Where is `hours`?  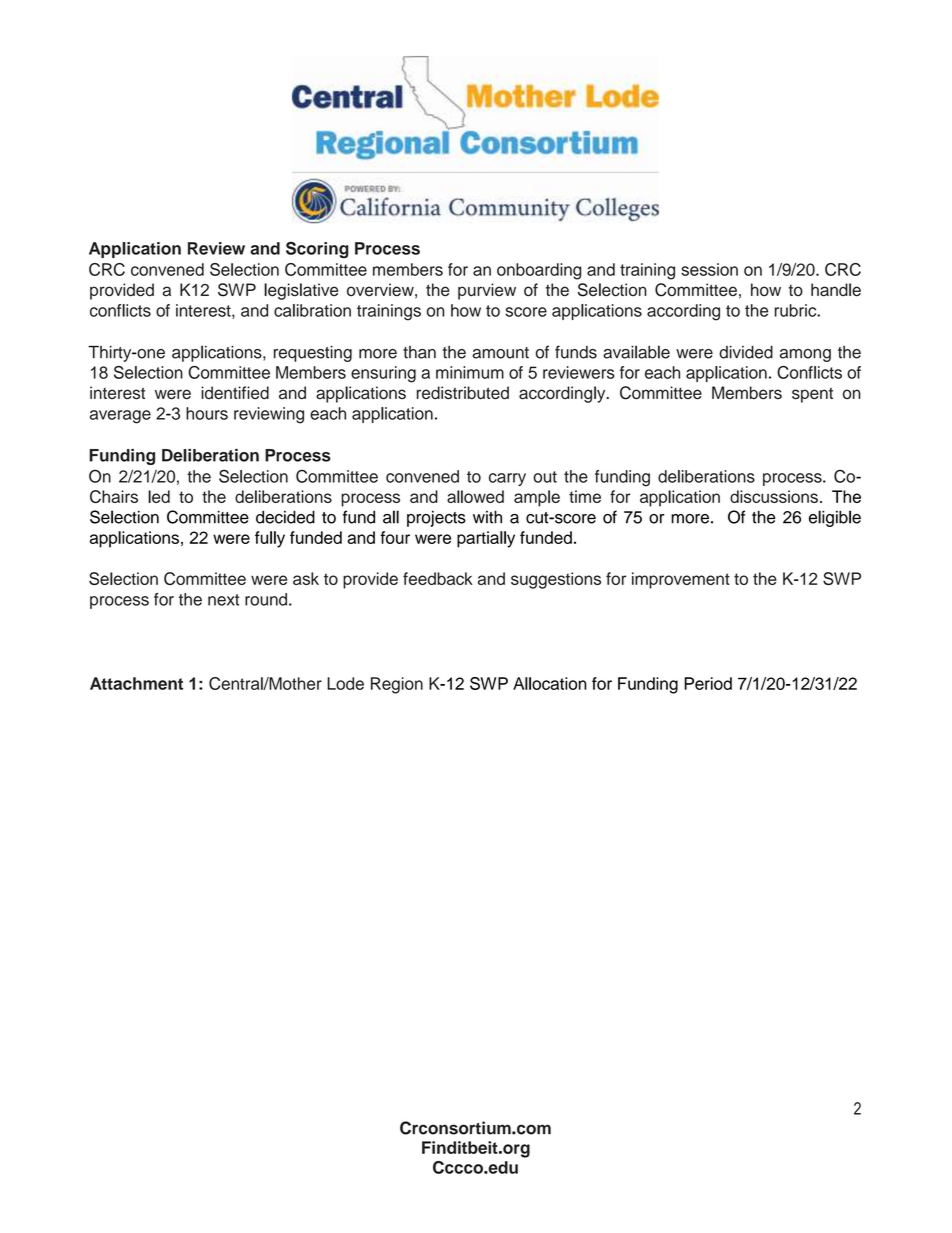
hours is located at coordinates (207, 413).
